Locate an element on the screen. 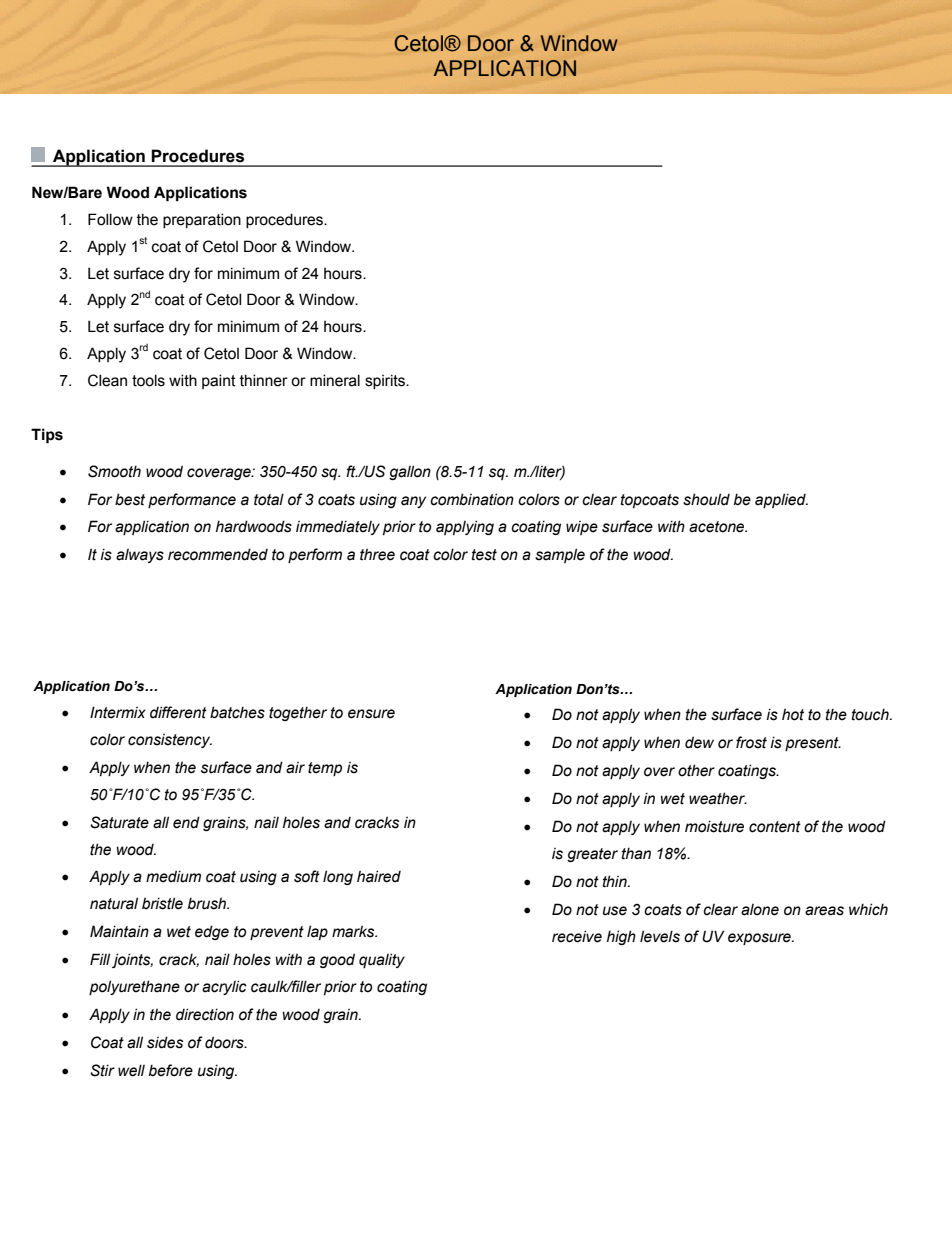  combination is located at coordinates (472, 499).
